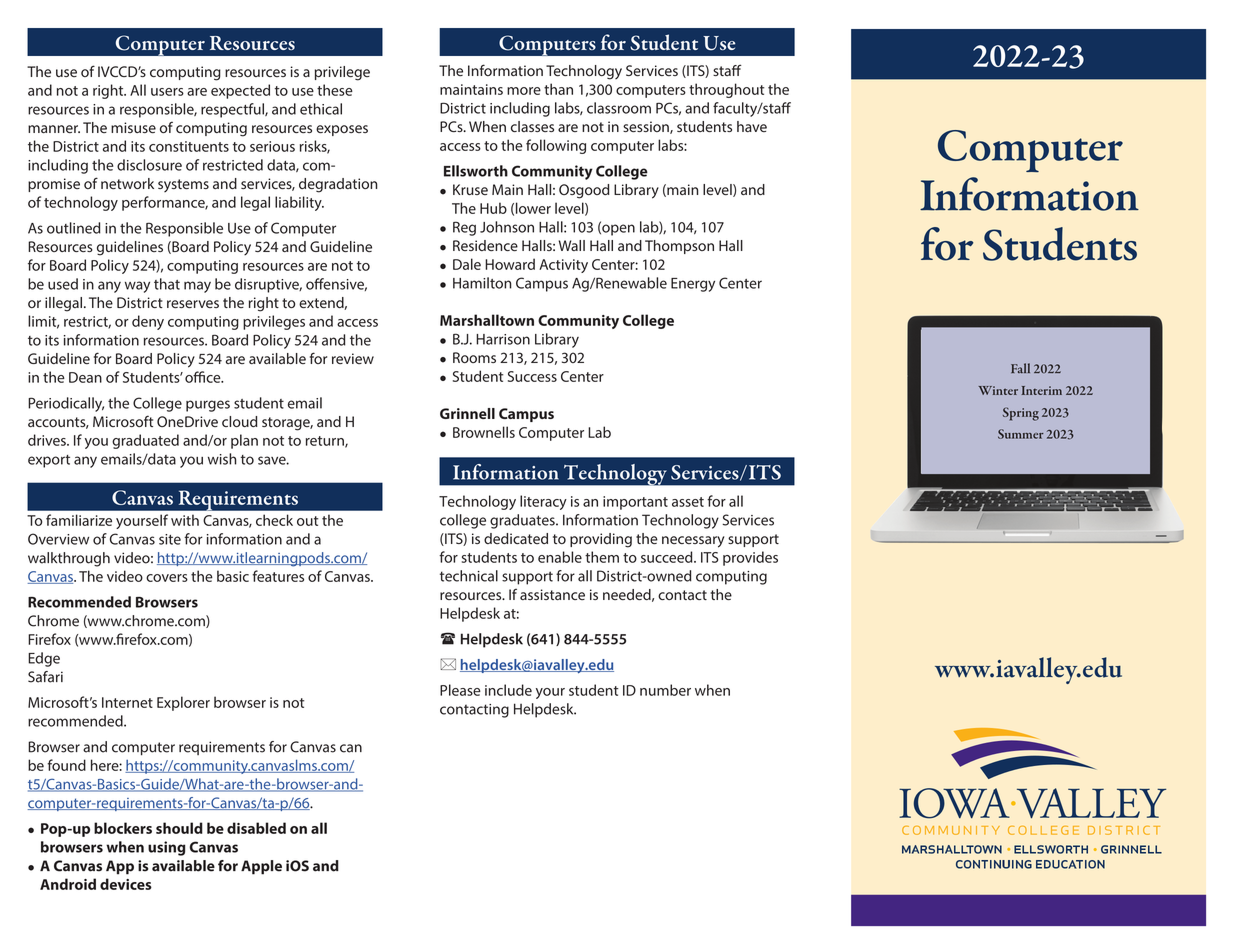 This screenshot has width=1233, height=952. Describe the element at coordinates (532, 126) in the screenshot. I see `classes` at that location.
